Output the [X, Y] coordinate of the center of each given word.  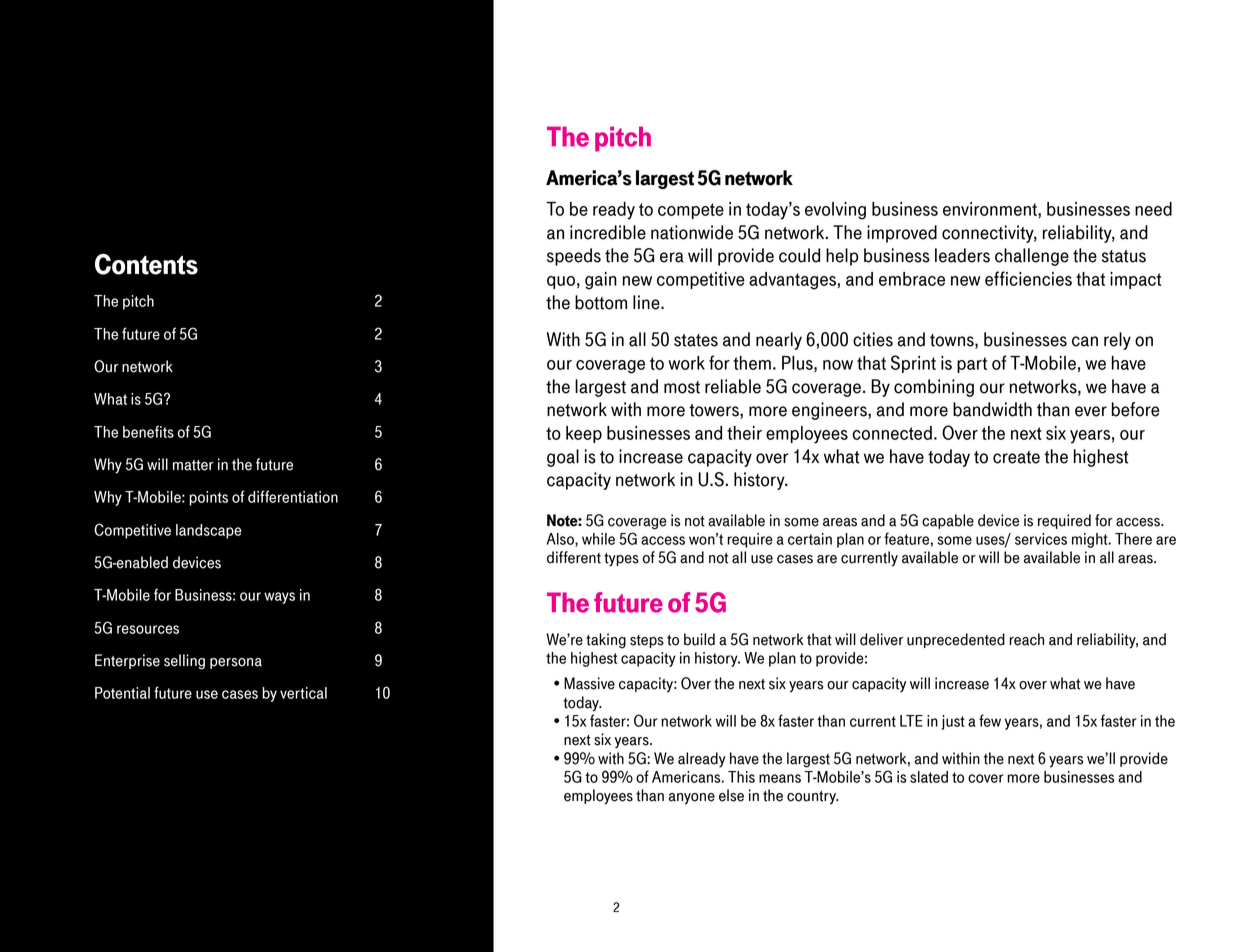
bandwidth [992, 409]
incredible [608, 232]
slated [929, 777]
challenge [1032, 257]
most [682, 387]
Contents [146, 264]
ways [279, 598]
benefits [148, 431]
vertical [303, 693]
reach [1026, 639]
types [621, 560]
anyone [692, 799]
